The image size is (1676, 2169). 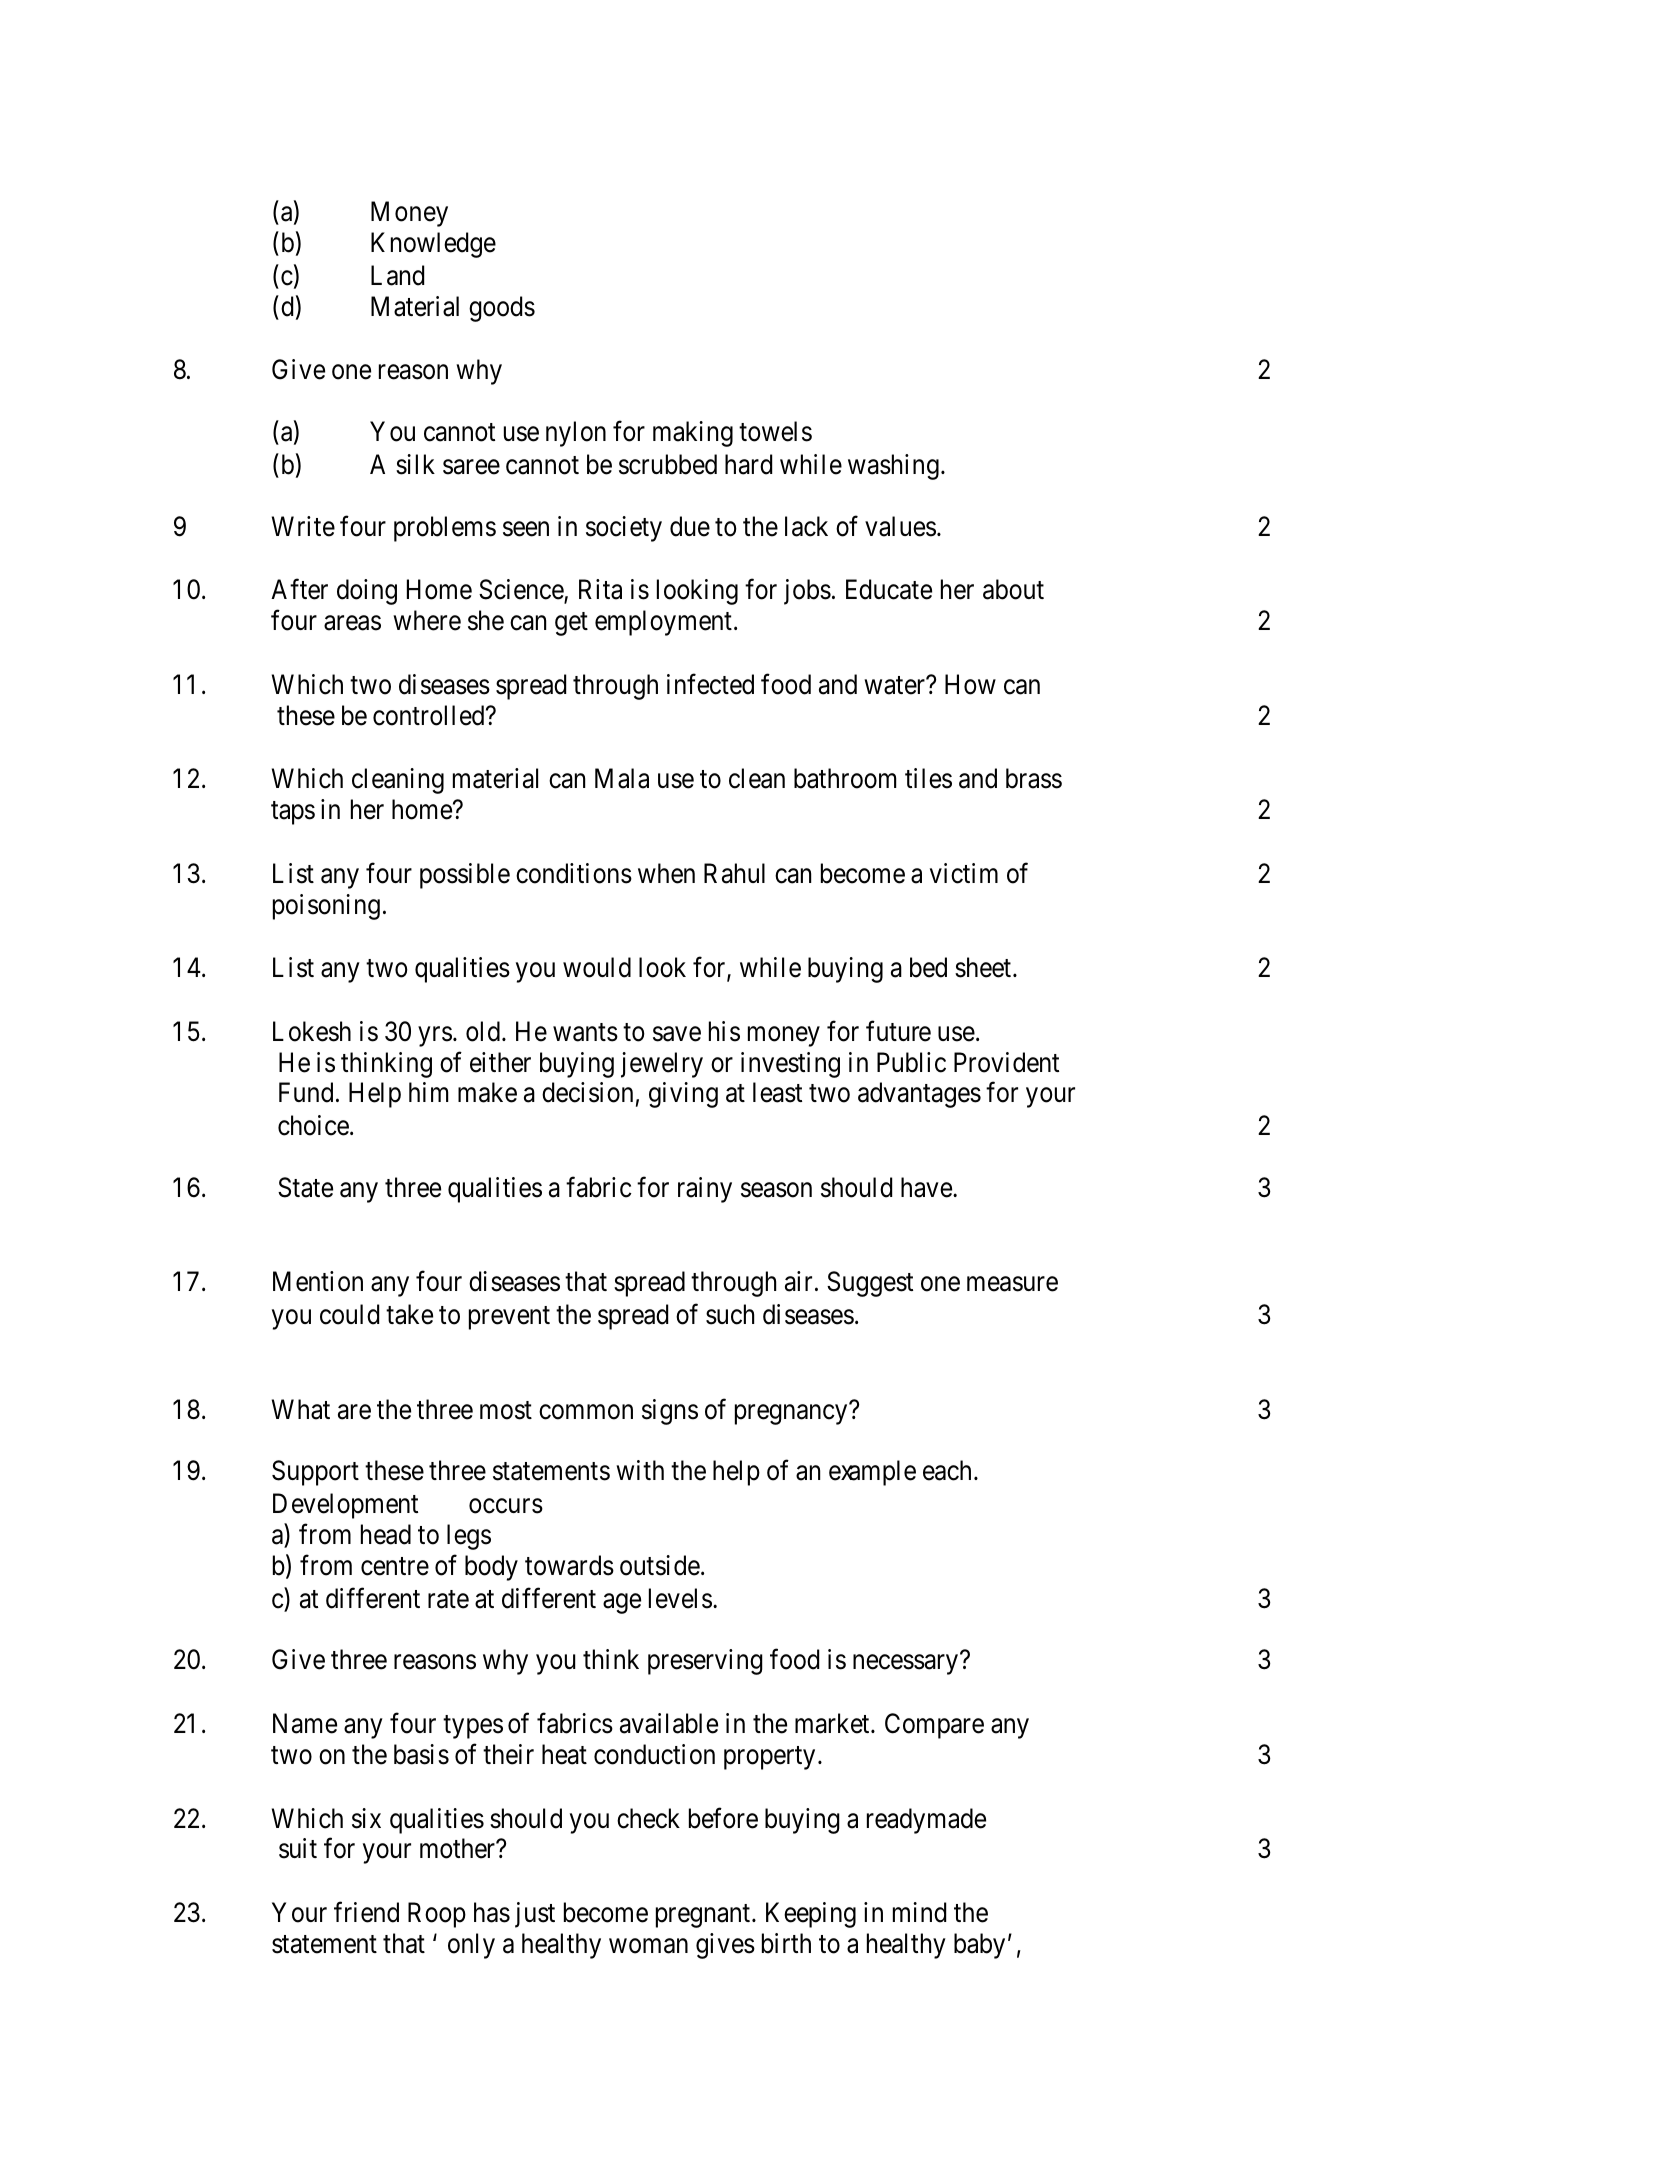 I want to click on take, so click(x=409, y=1314).
